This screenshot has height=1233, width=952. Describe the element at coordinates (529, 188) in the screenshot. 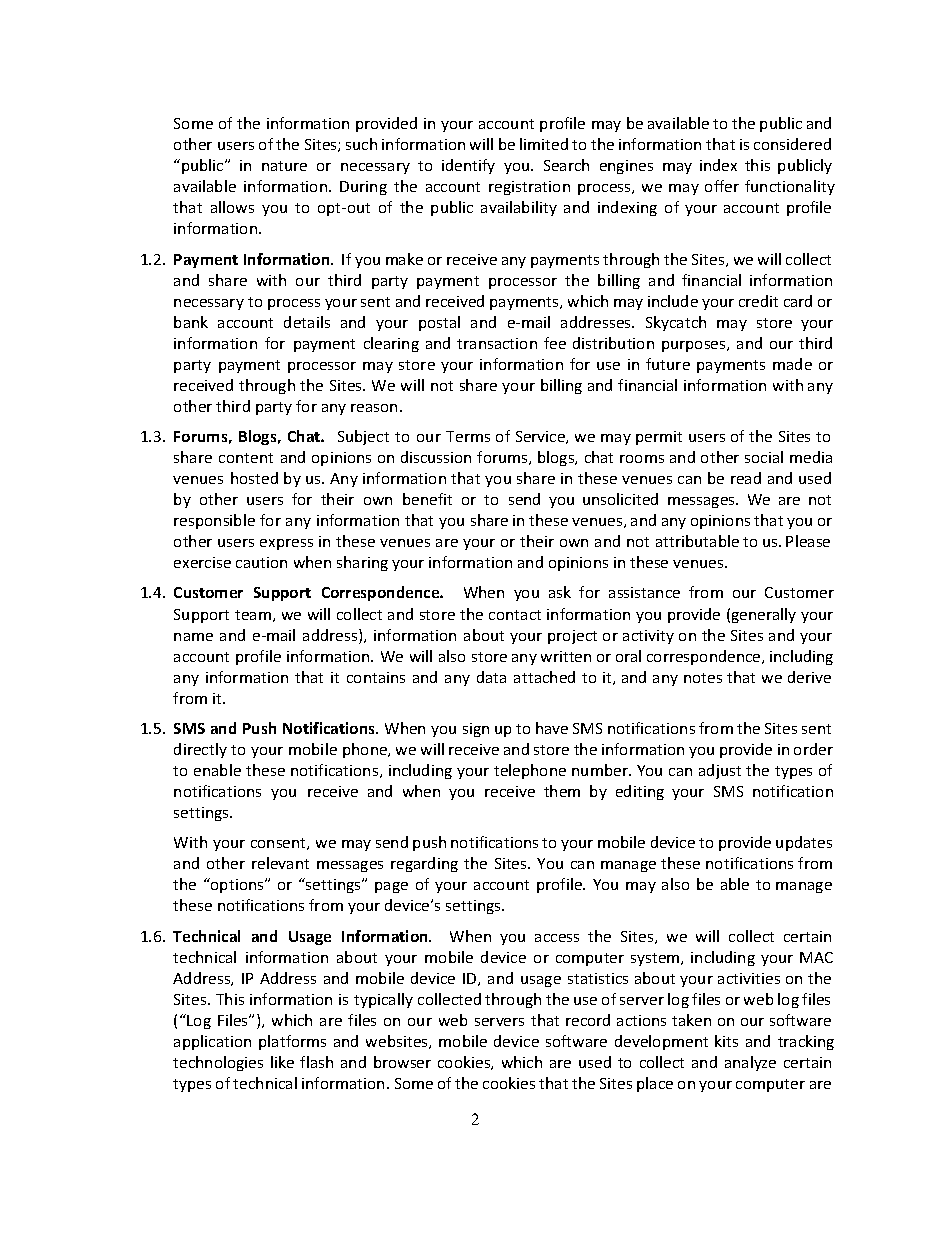

I see `registration` at that location.
